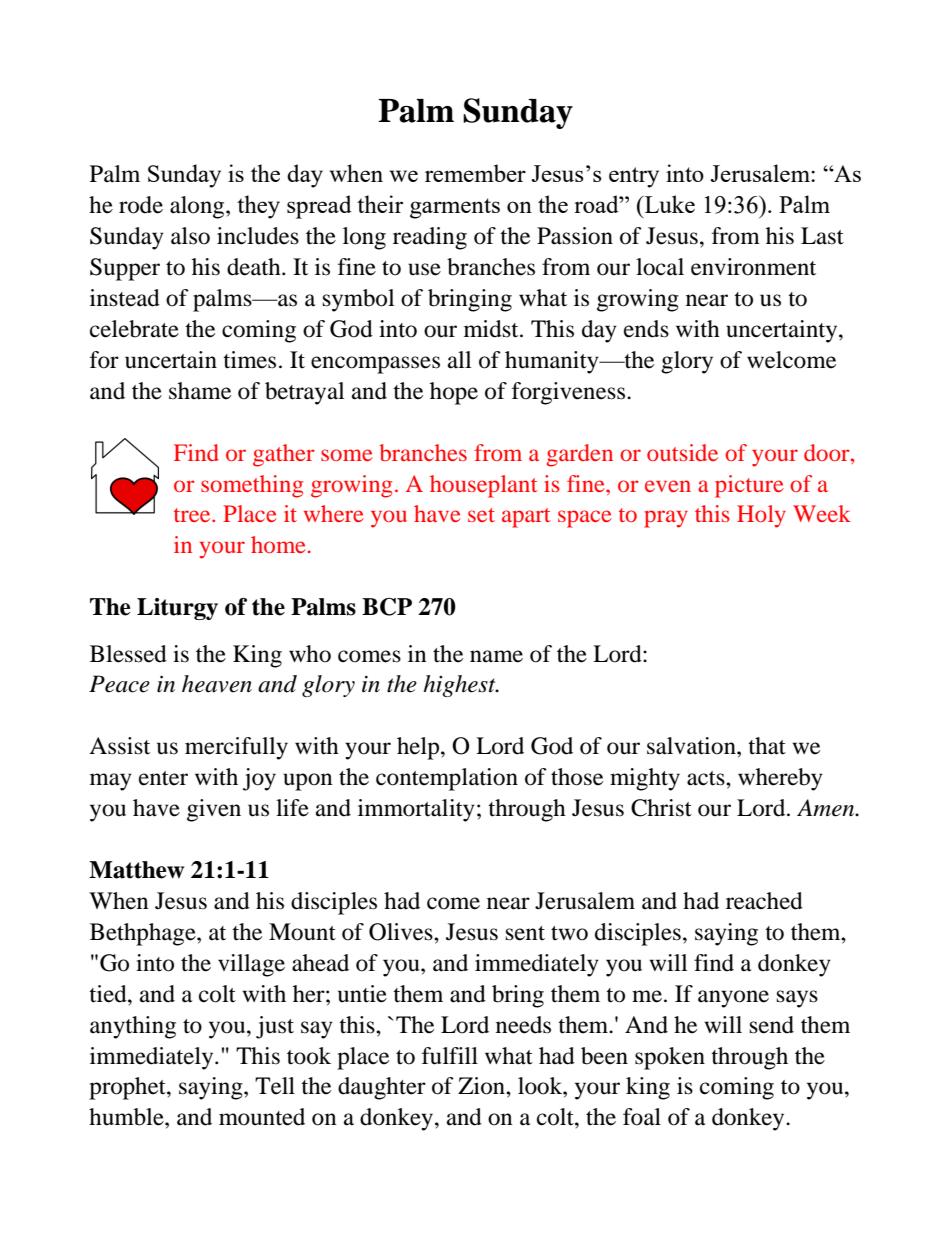 This screenshot has width=952, height=1233. What do you see at coordinates (707, 778) in the screenshot?
I see `acts` at bounding box center [707, 778].
